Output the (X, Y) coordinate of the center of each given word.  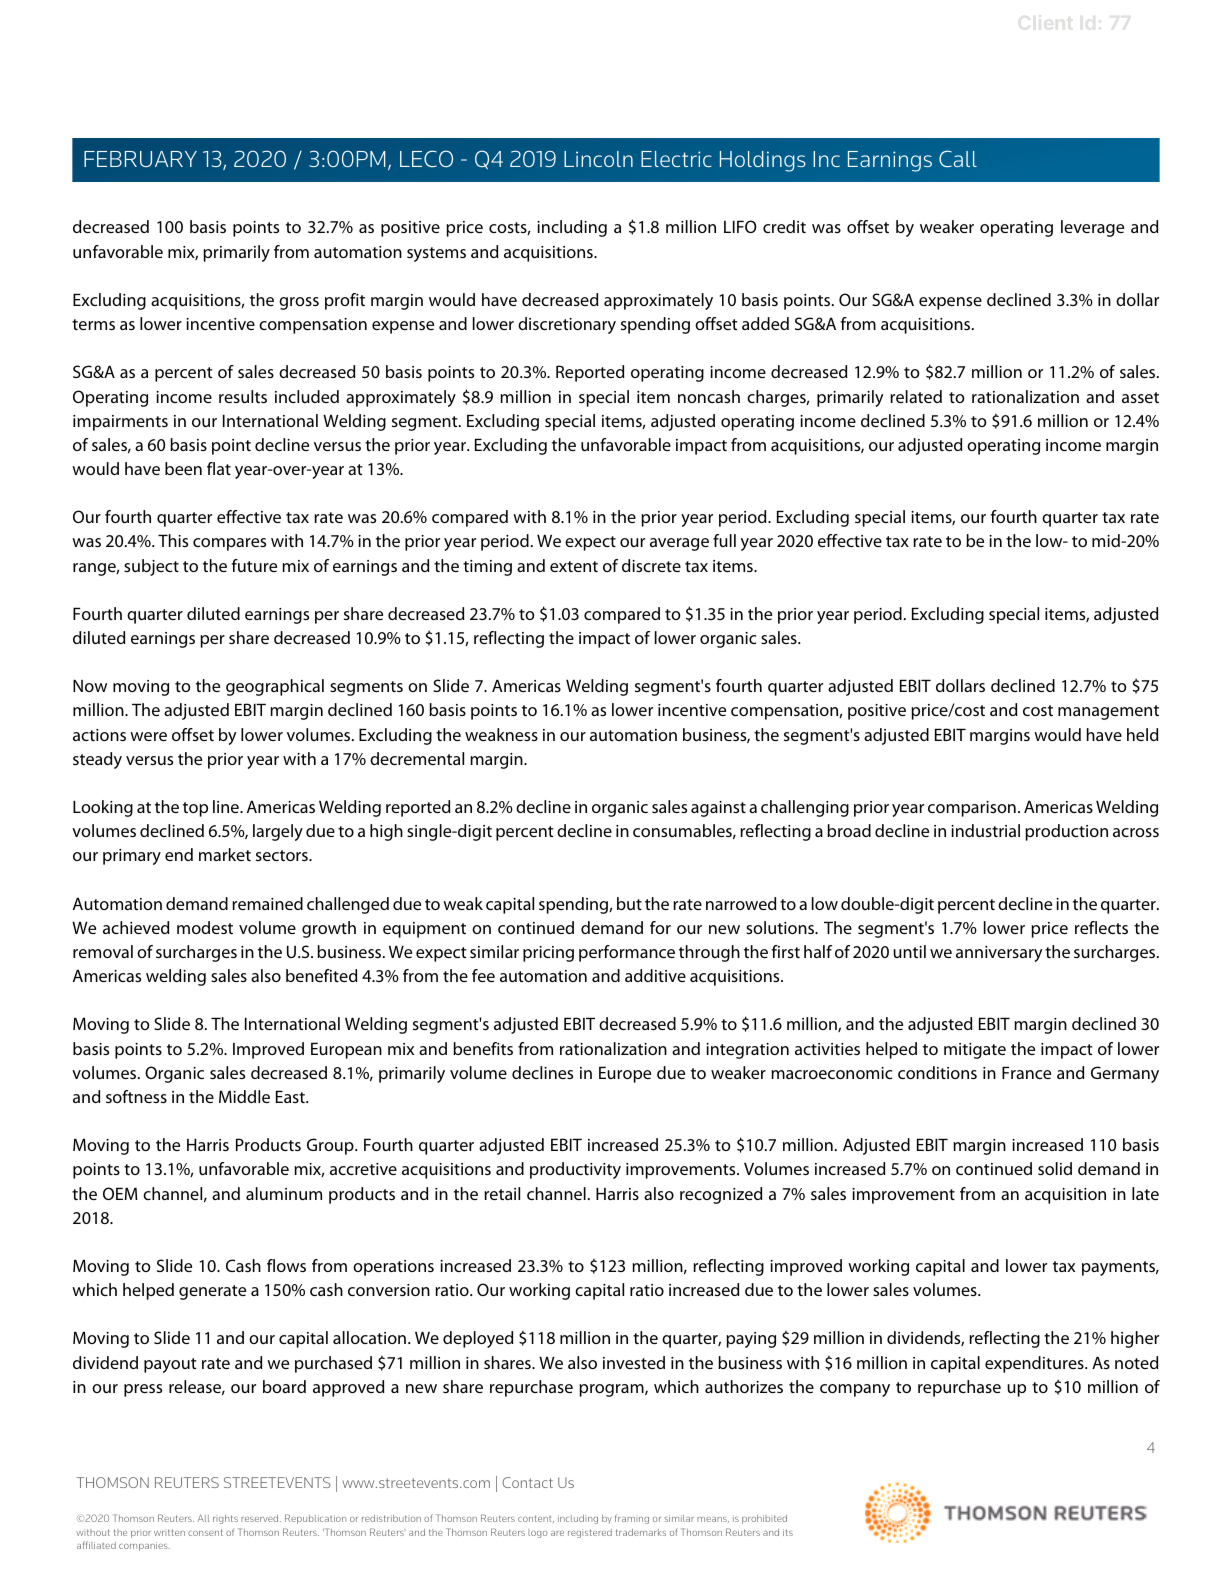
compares (229, 544)
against (718, 809)
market (225, 854)
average (679, 544)
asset (1140, 397)
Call (958, 158)
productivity (575, 1170)
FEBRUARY (140, 159)
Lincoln (598, 159)
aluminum (284, 1193)
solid (1055, 1168)
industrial (985, 830)
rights (225, 1519)
